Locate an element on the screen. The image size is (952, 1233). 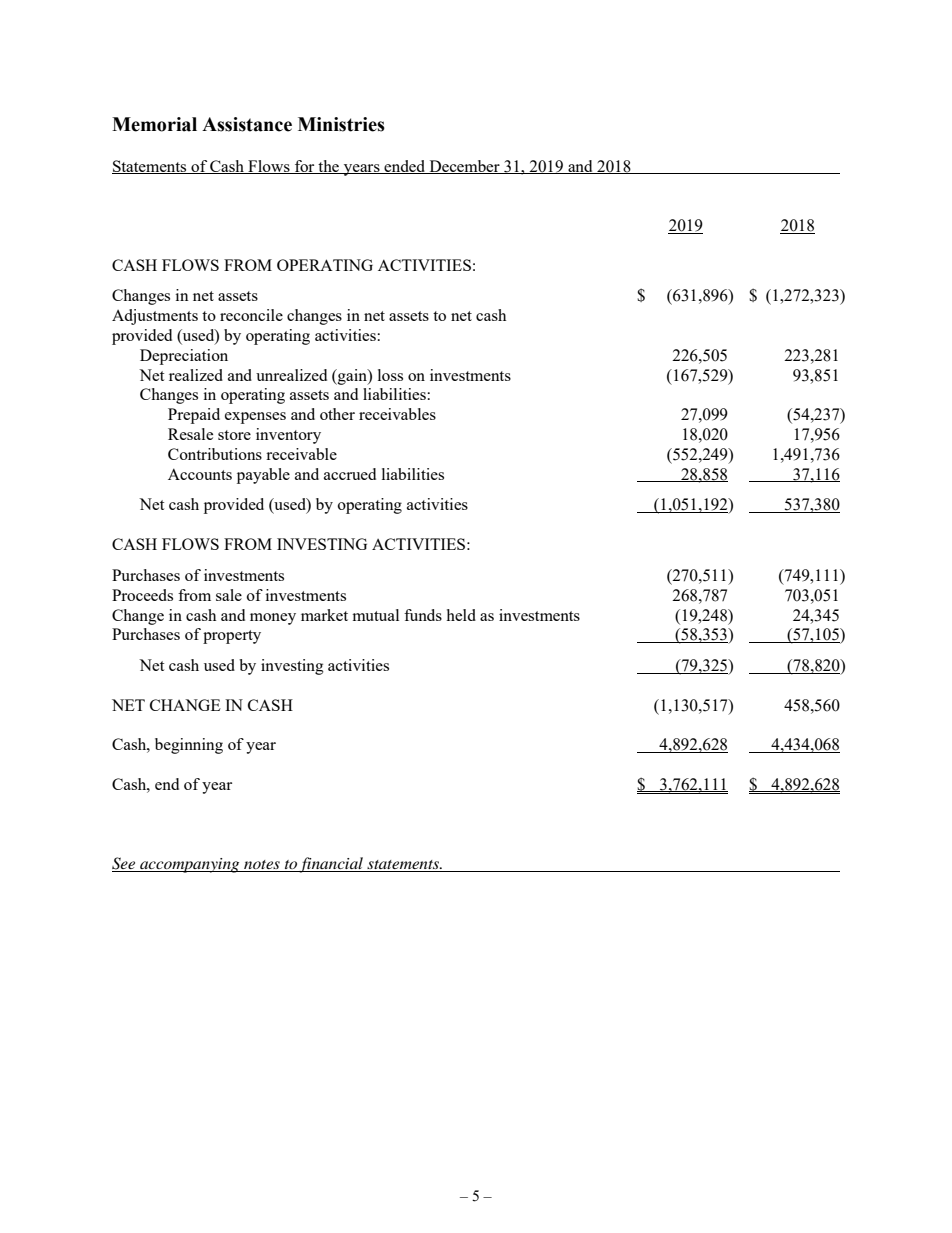
Memorial is located at coordinates (154, 124).
